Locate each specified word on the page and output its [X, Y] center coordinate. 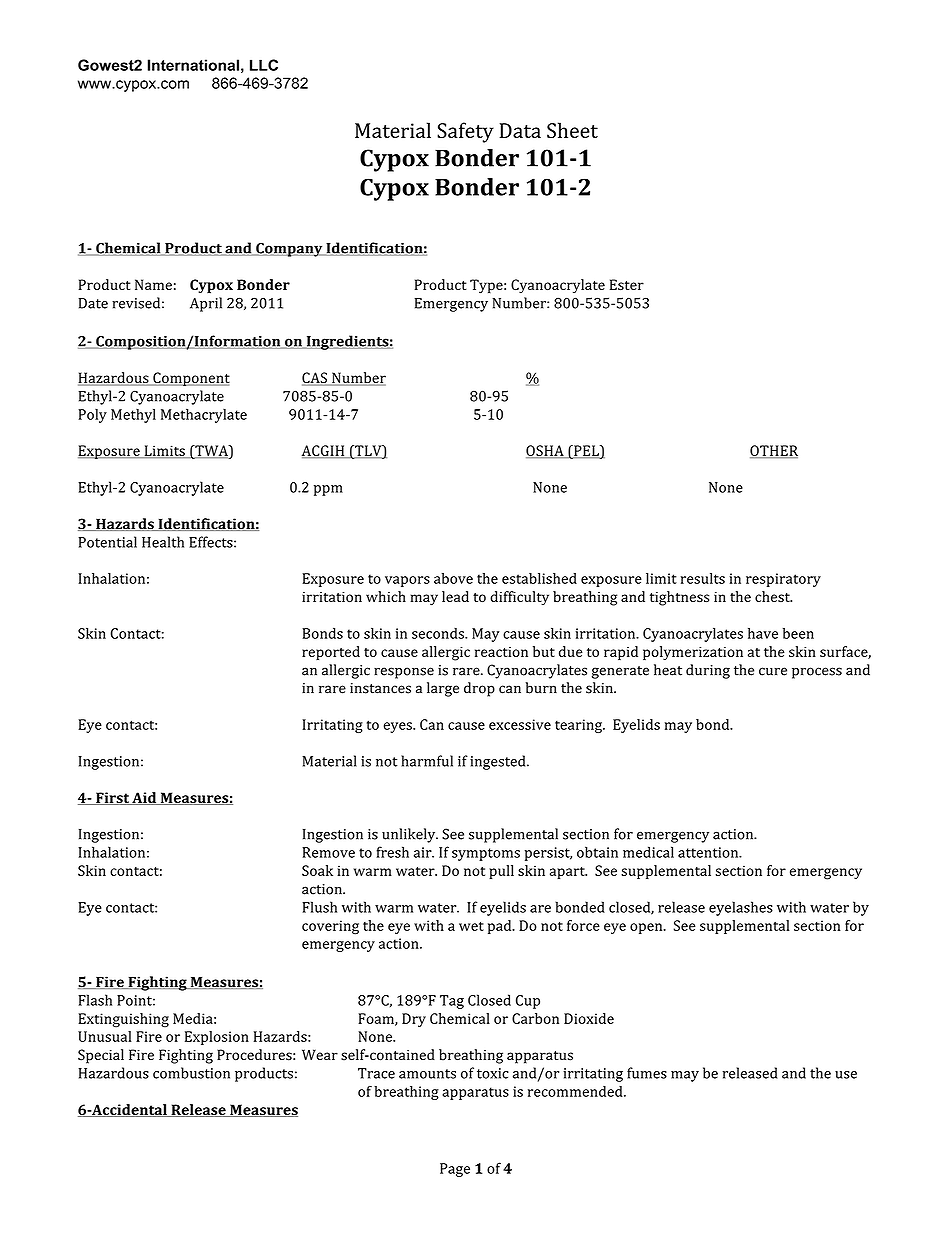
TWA [211, 451]
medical [648, 852]
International [193, 65]
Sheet [572, 130]
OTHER [774, 451]
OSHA [546, 451]
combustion [191, 1073]
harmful [427, 761]
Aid [144, 798]
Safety [465, 132]
